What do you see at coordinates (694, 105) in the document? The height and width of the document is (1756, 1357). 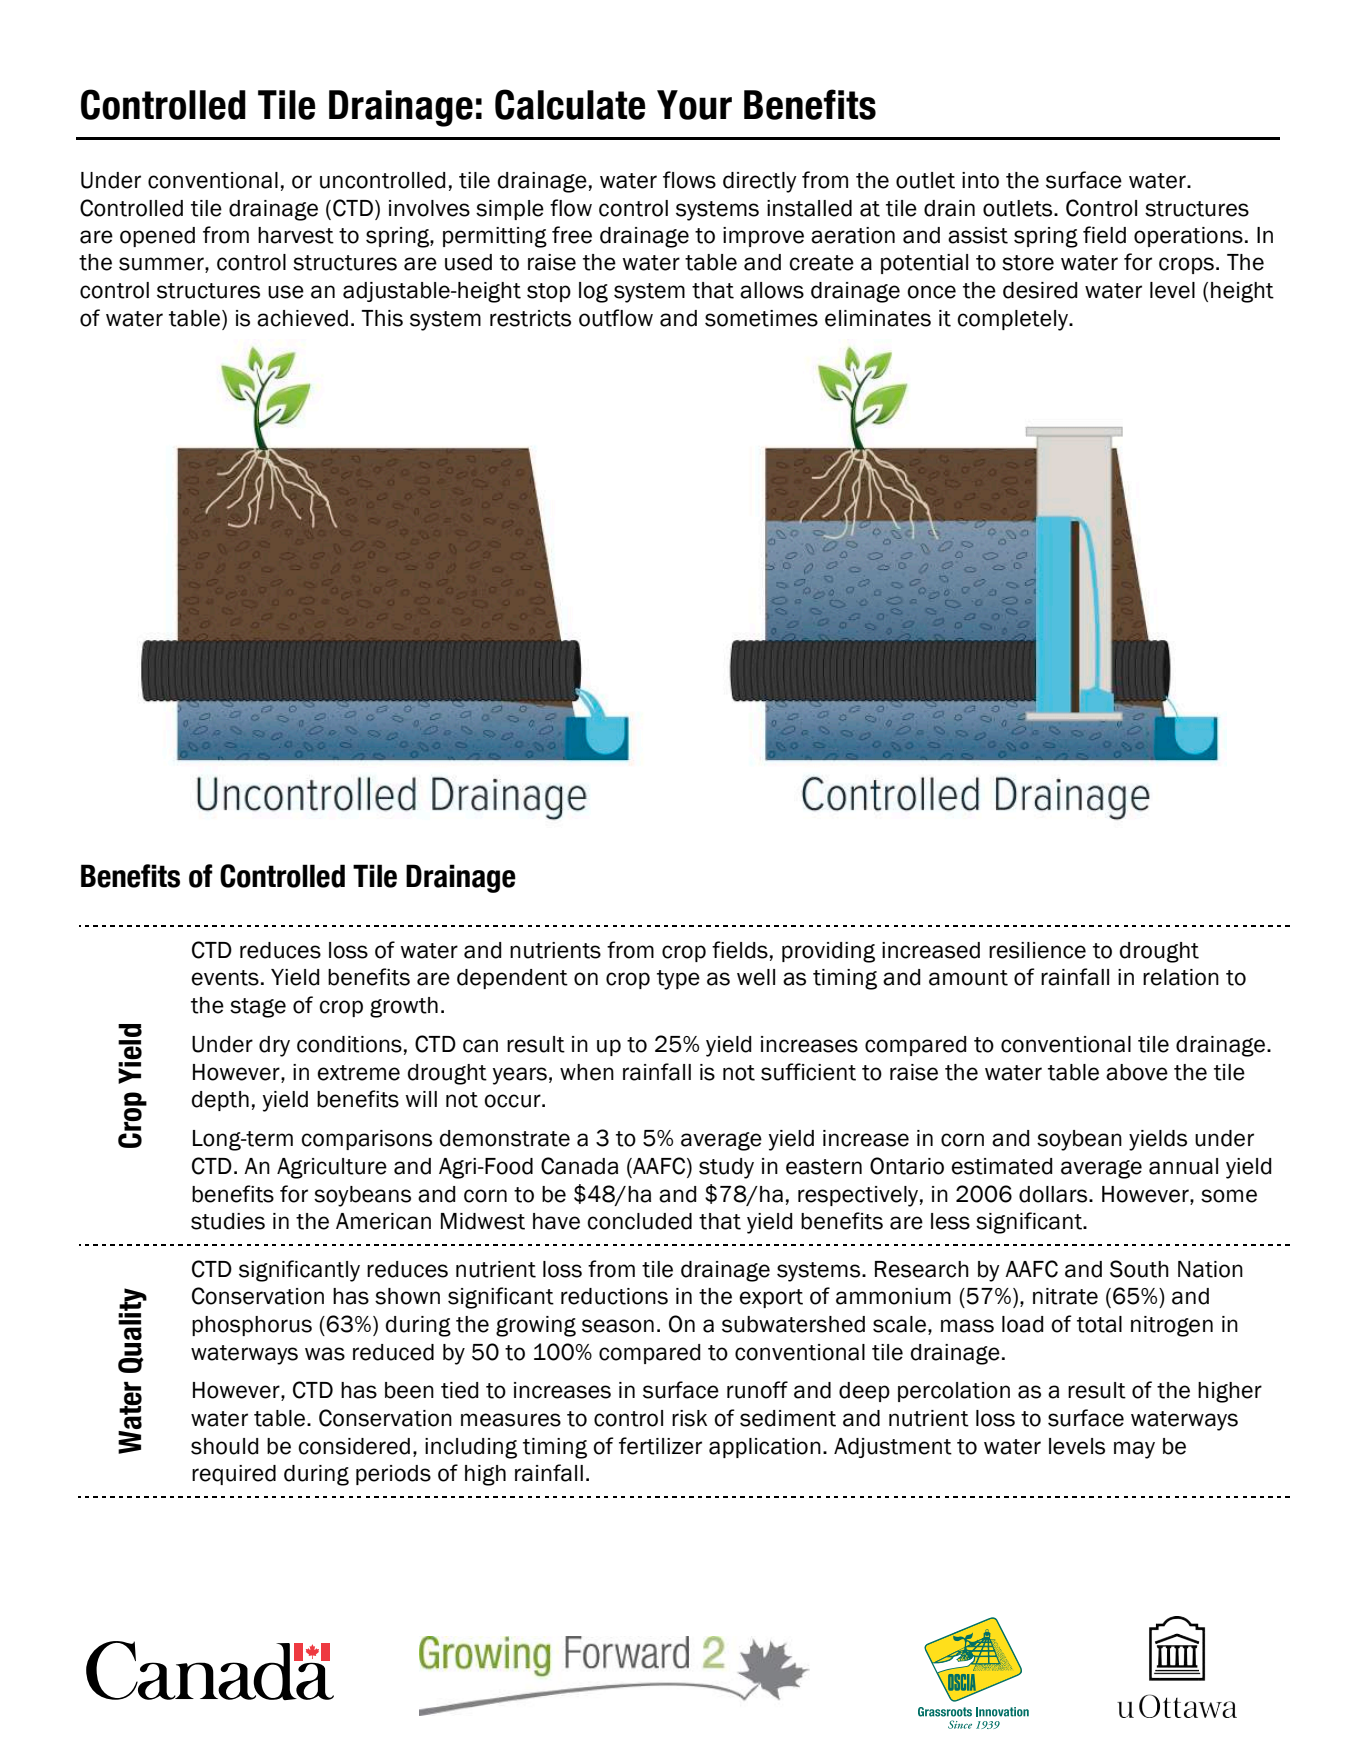 I see `Your` at bounding box center [694, 105].
